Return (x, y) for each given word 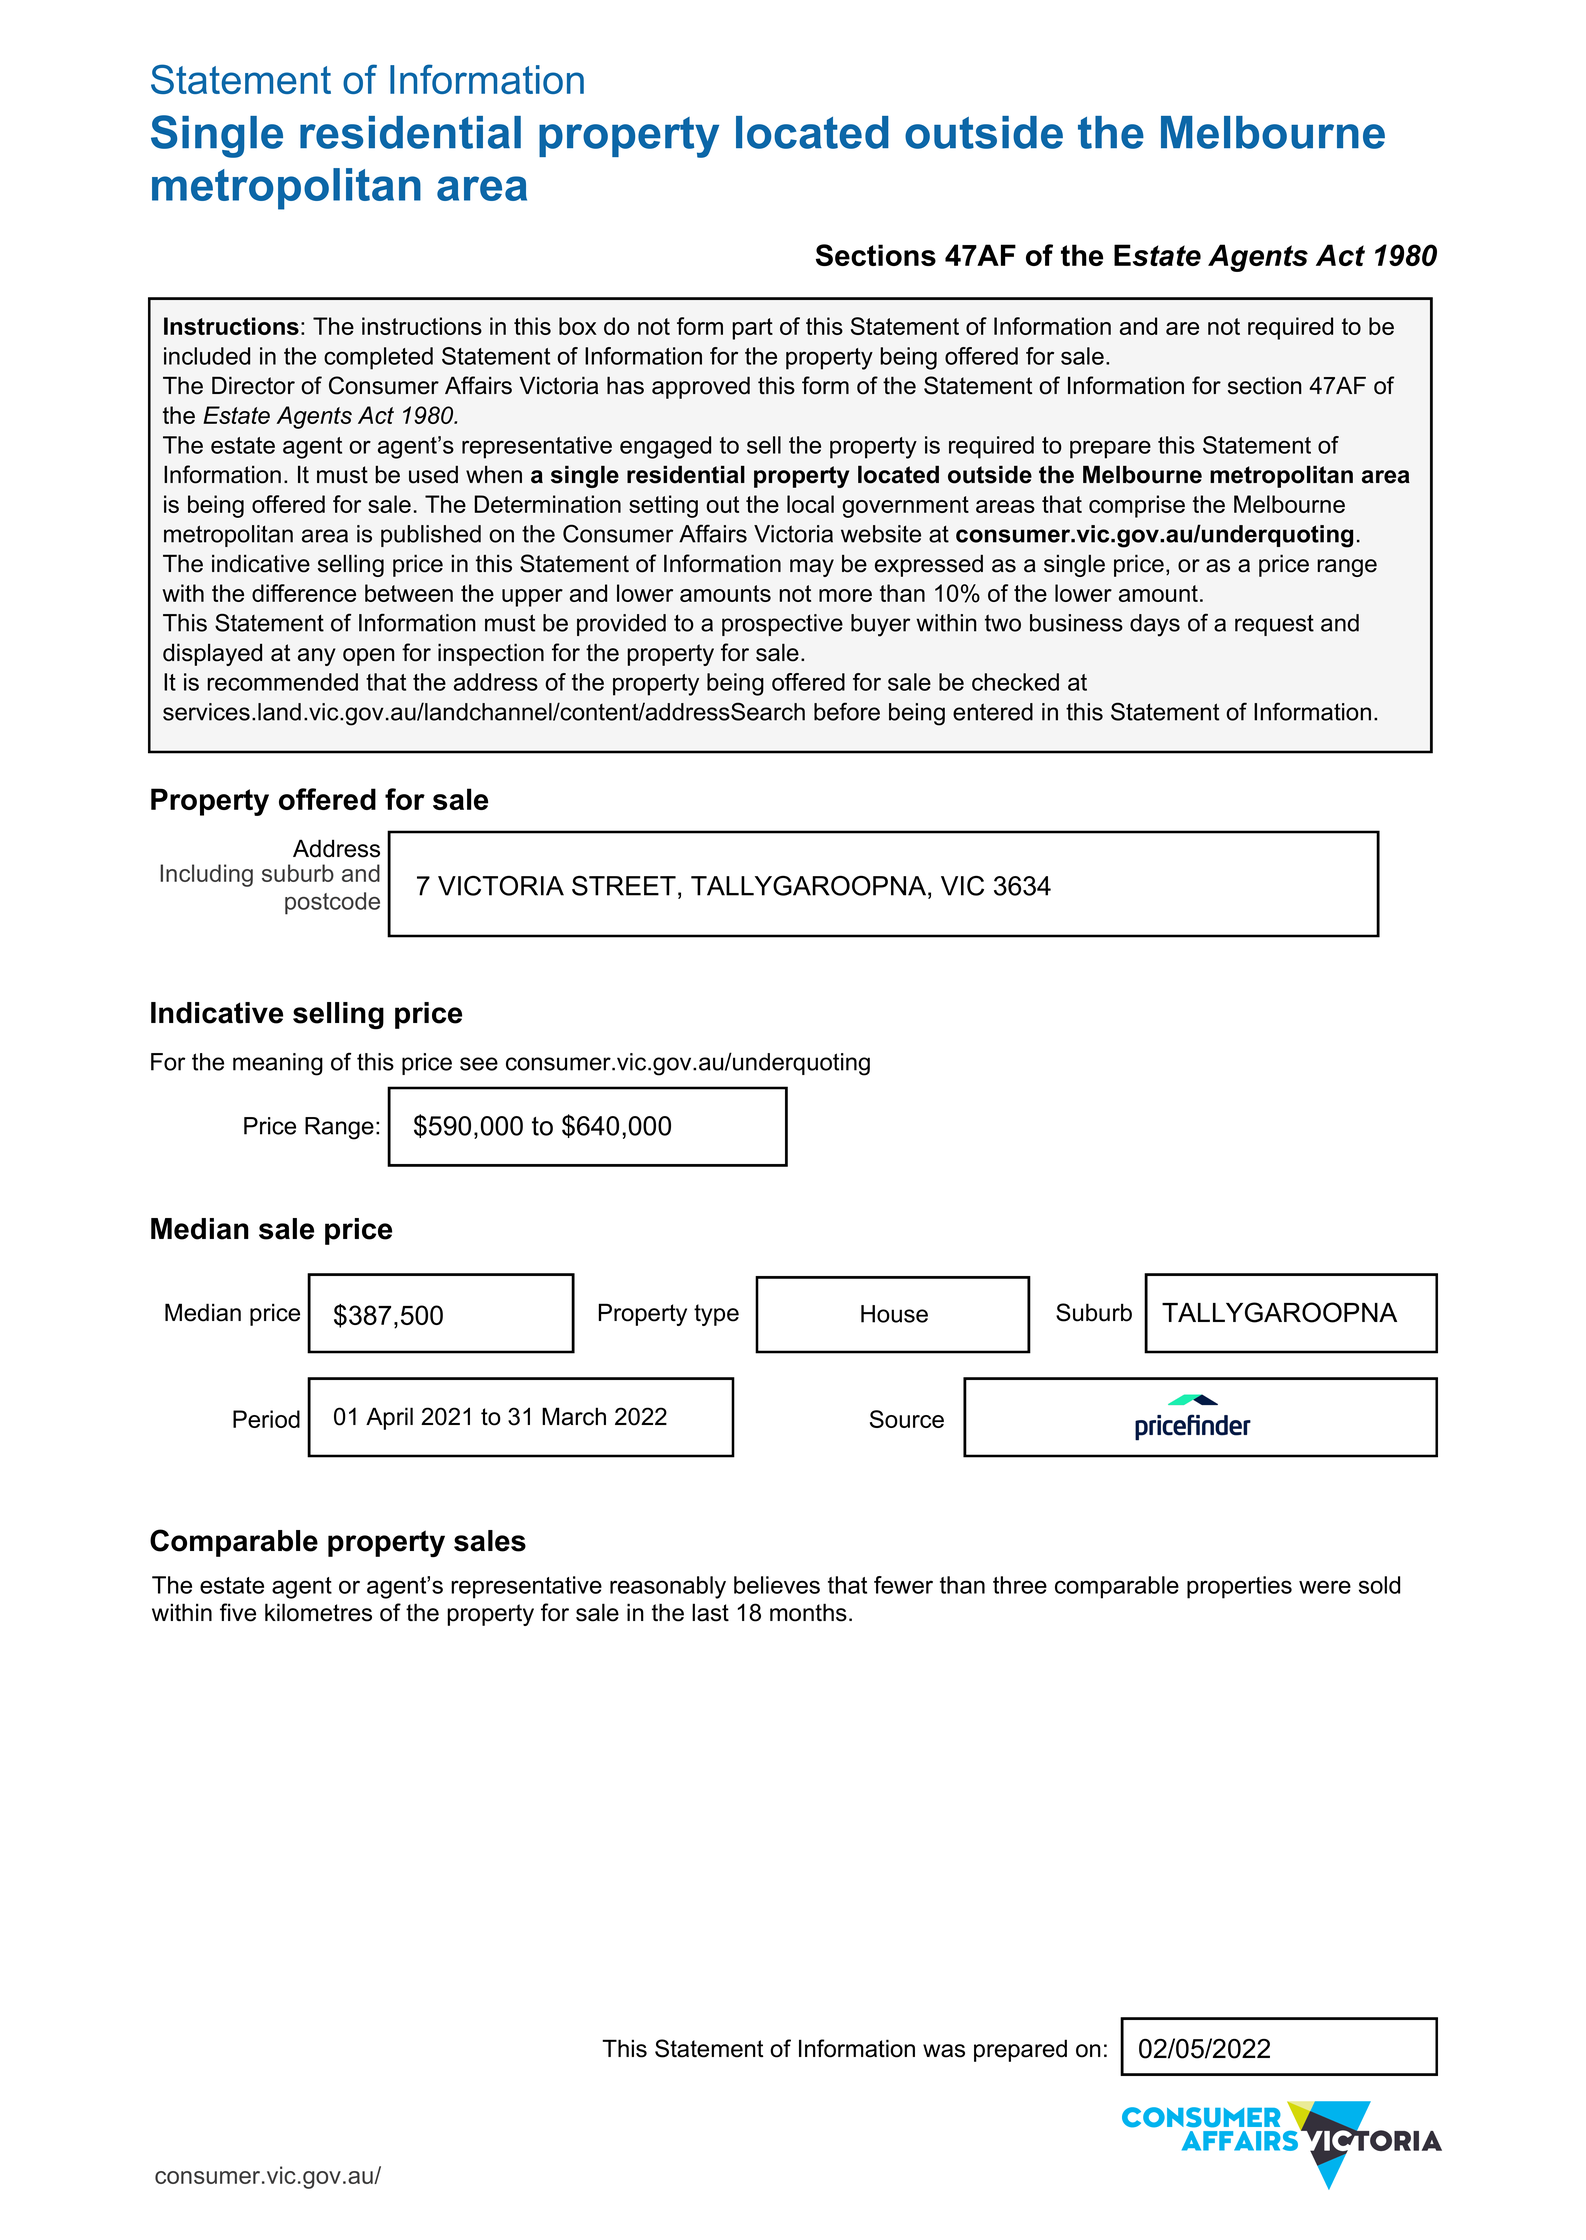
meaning (278, 1064)
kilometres (318, 1612)
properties (1239, 1587)
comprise (1137, 506)
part (752, 329)
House (894, 1314)
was (944, 2051)
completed (378, 358)
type (716, 1315)
